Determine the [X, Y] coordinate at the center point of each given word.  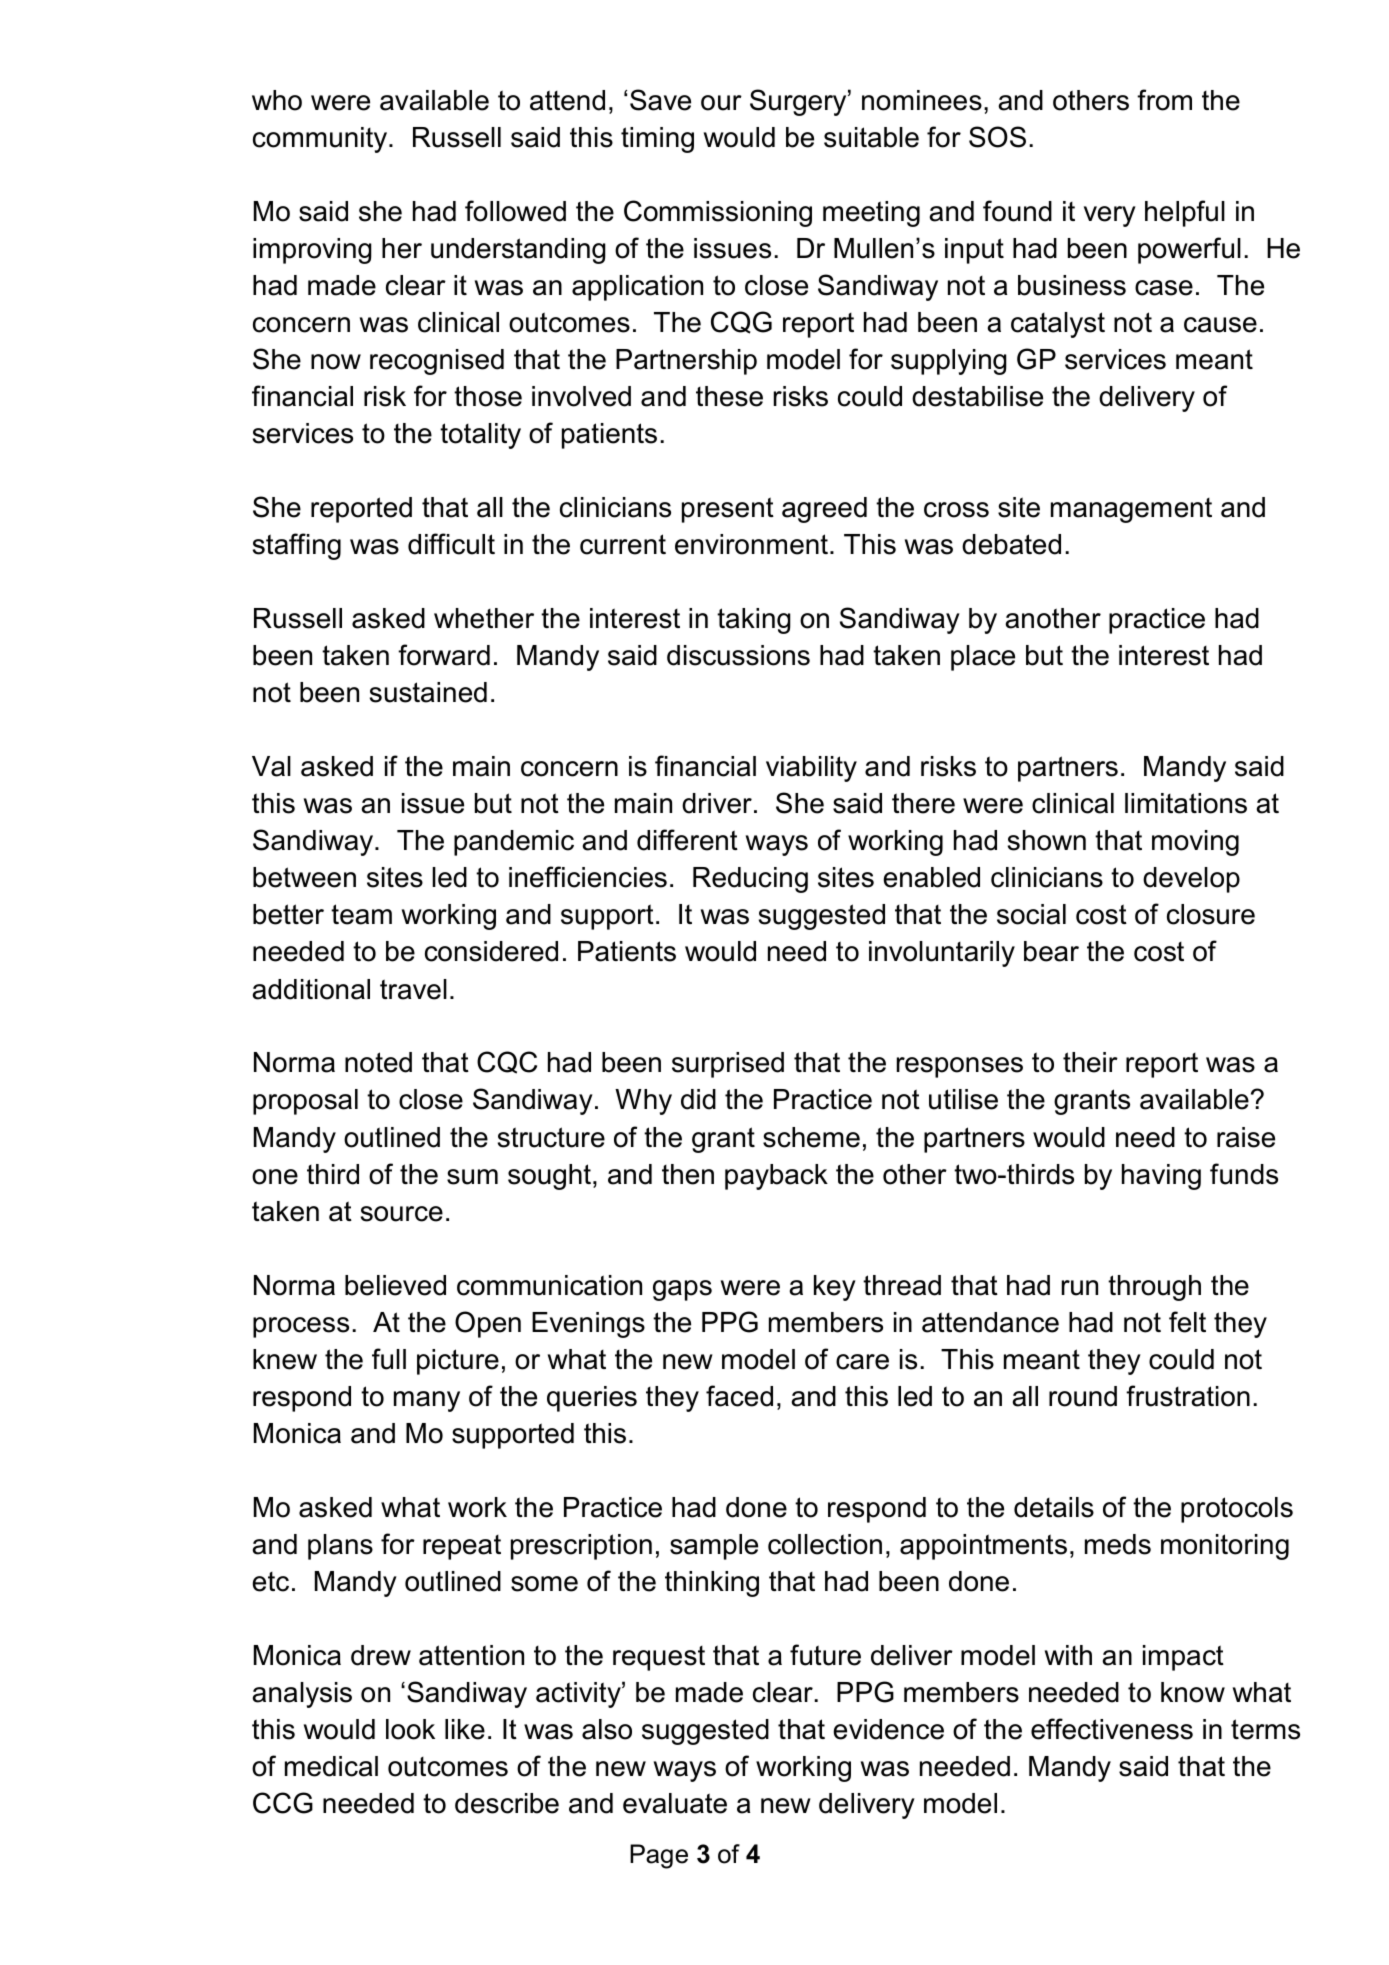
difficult [451, 544]
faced [739, 1396]
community [321, 140]
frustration [1188, 1396]
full [389, 1359]
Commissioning [718, 213]
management [1131, 510]
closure [1211, 914]
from [1164, 100]
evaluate [675, 1803]
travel [413, 989]
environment [751, 544]
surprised [728, 1065]
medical [331, 1766]
